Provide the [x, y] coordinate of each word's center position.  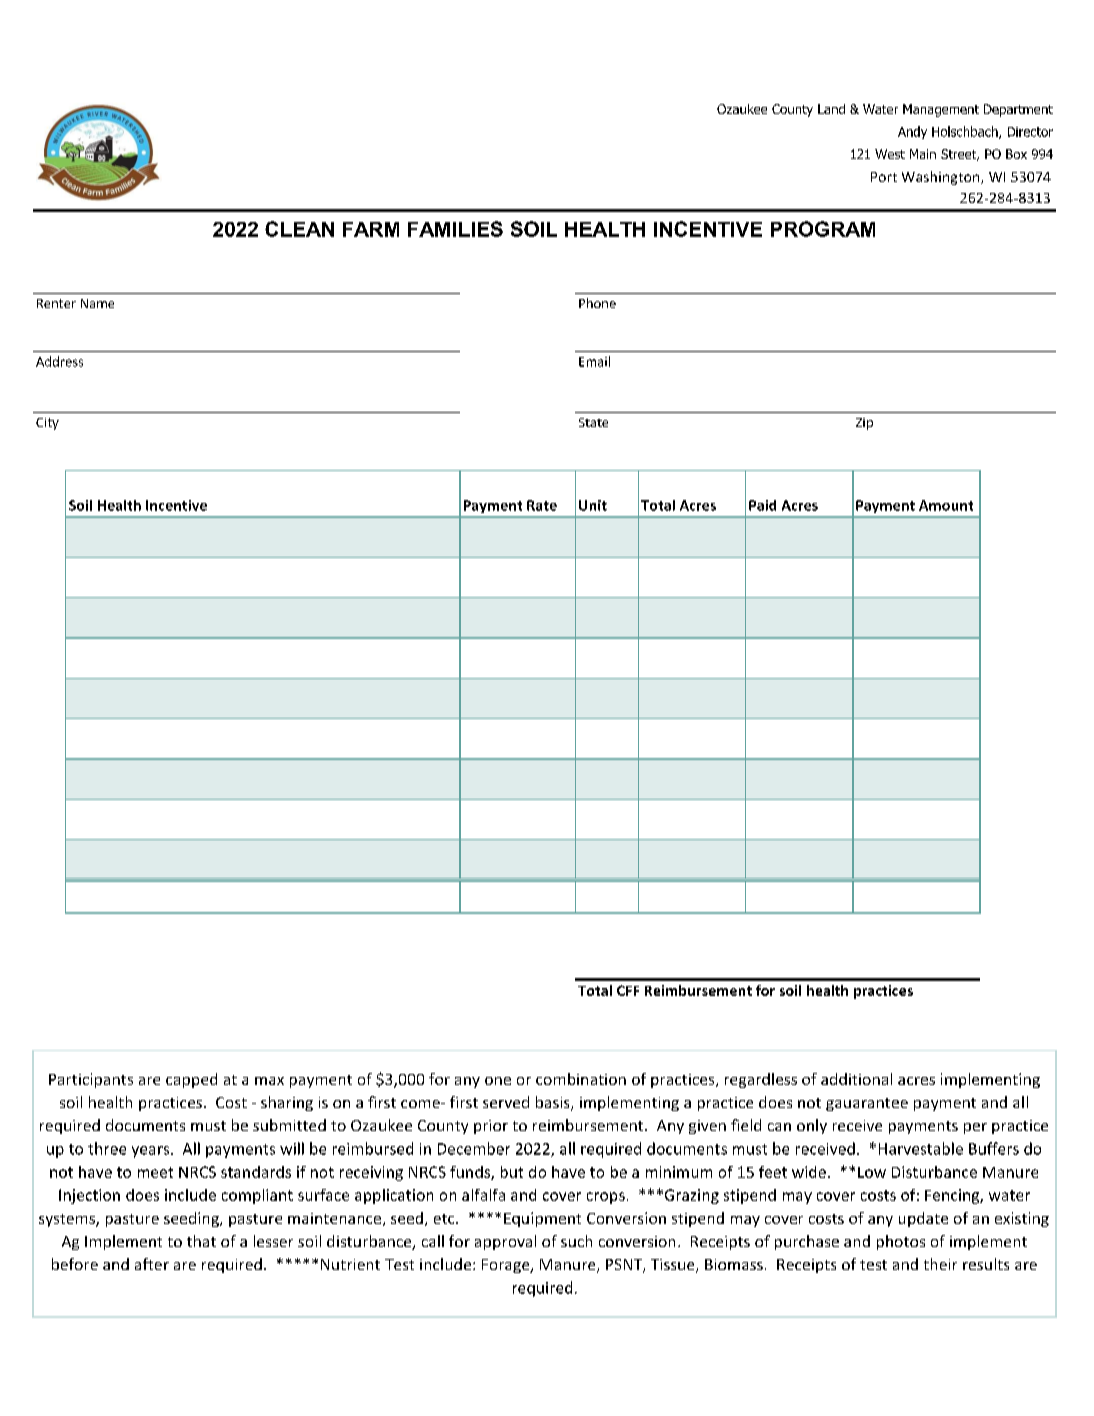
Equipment [542, 1219]
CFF [628, 990]
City [47, 424]
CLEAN [299, 229]
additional [856, 1079]
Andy [912, 132]
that [201, 1241]
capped [191, 1080]
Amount [946, 505]
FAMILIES [455, 229]
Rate [542, 505]
